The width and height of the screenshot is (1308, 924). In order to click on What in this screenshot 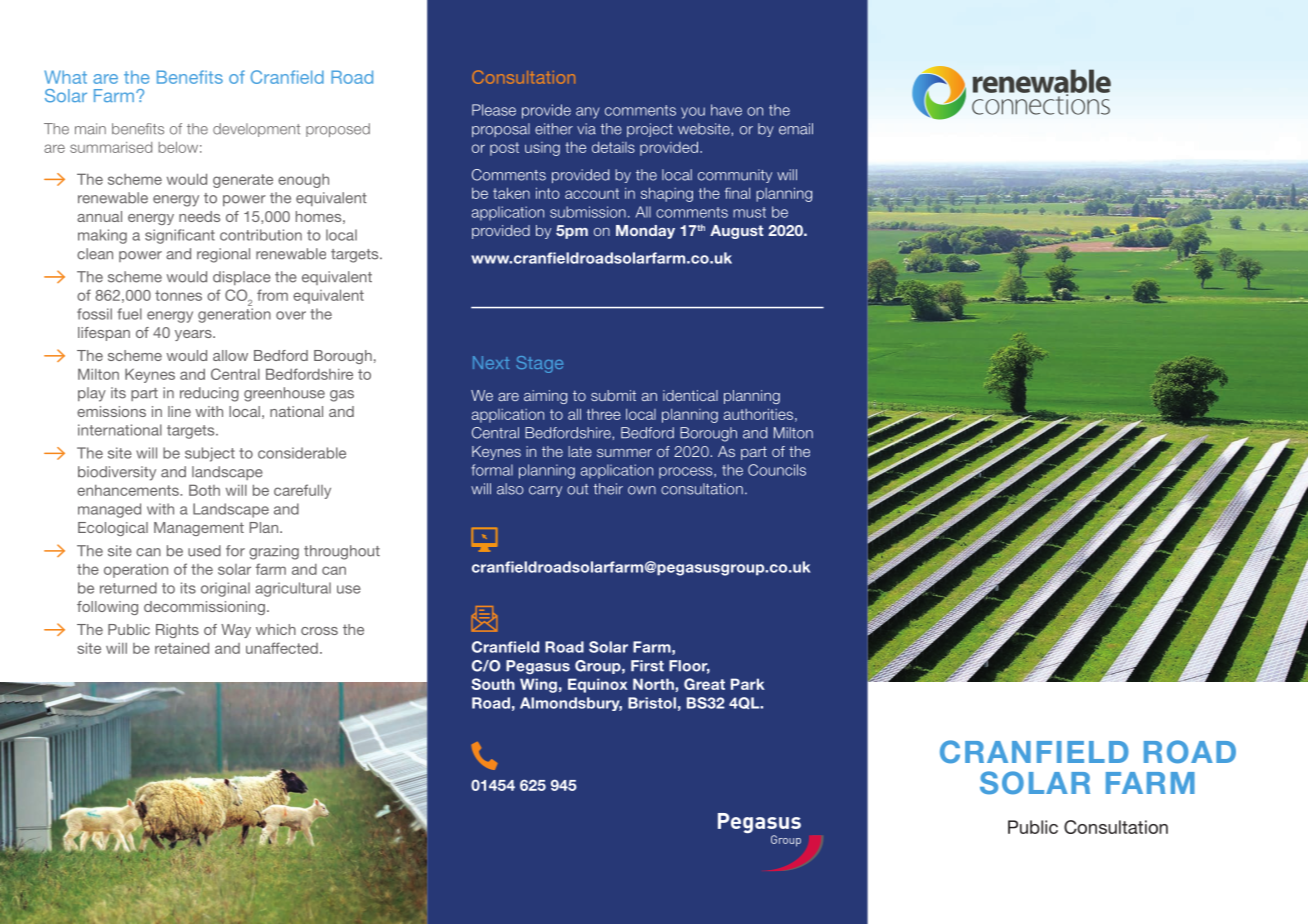, I will do `click(65, 77)`.
